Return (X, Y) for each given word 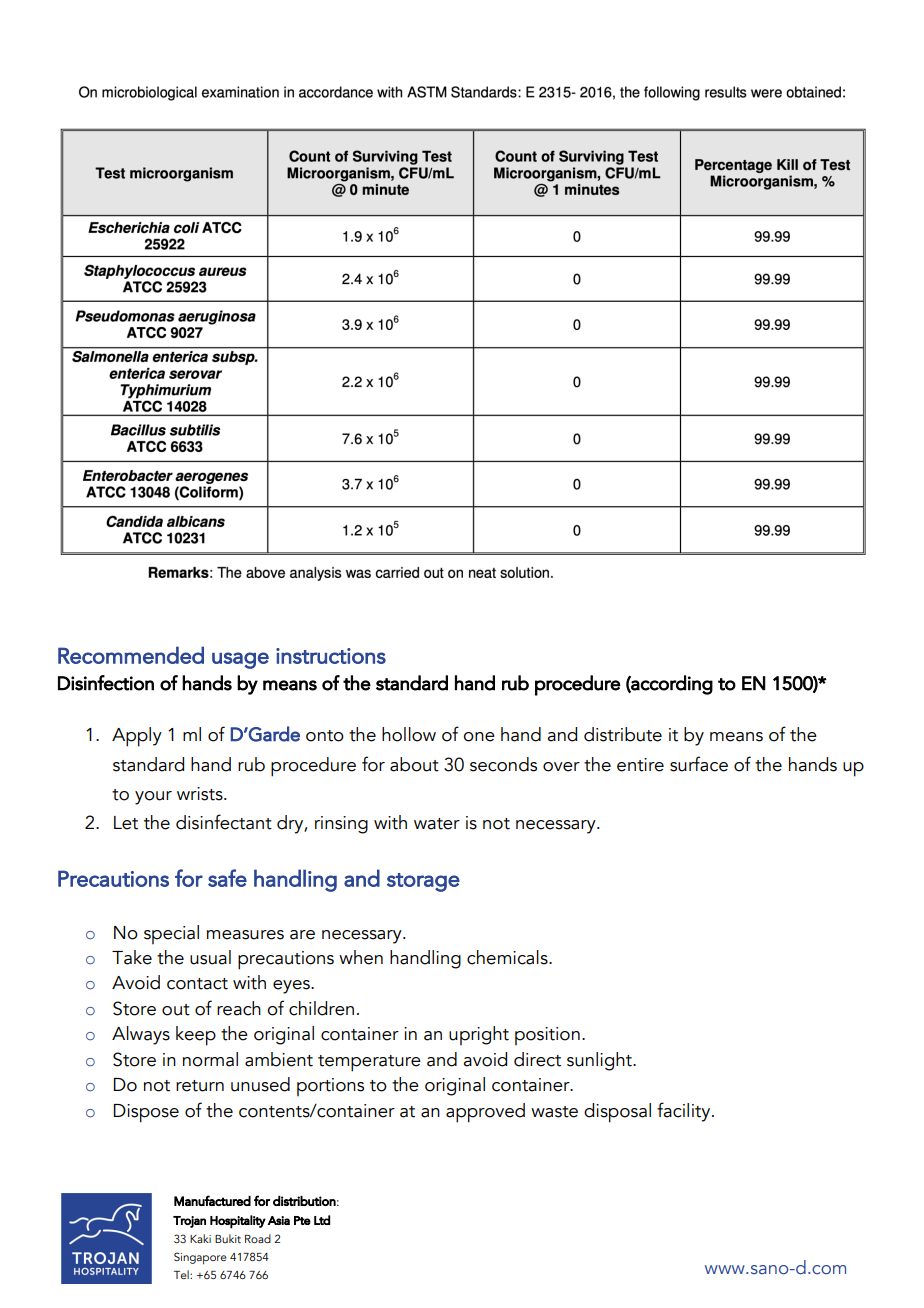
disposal (617, 1113)
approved (485, 1113)
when (361, 957)
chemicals (508, 957)
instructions (331, 656)
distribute (623, 734)
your (153, 798)
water (437, 824)
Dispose (146, 1113)
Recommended (131, 655)
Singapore (200, 1258)
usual (210, 957)
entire (640, 765)
